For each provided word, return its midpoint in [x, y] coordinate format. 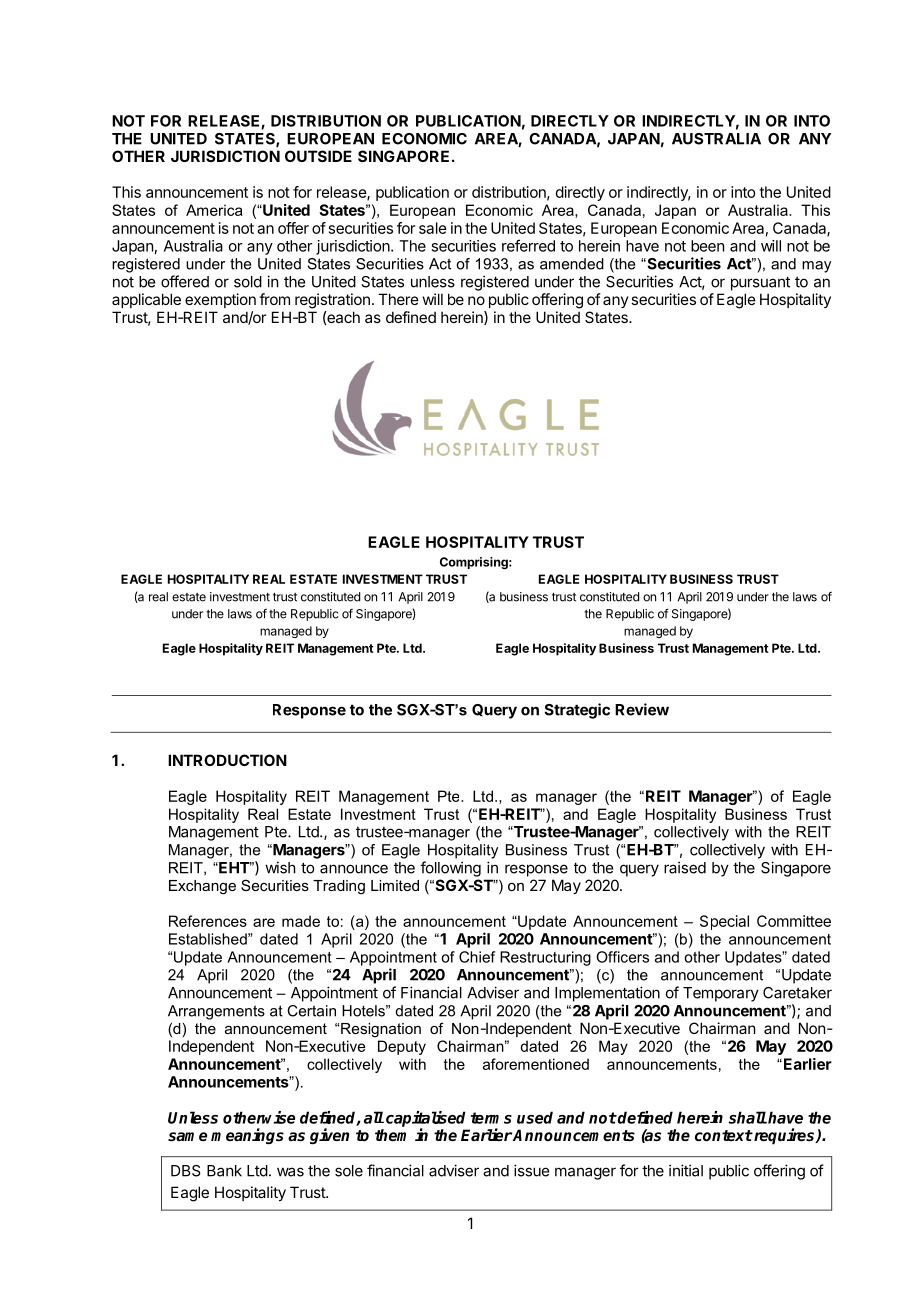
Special [724, 922]
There [398, 299]
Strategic [577, 711]
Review [642, 709]
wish [280, 867]
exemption [220, 300]
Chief [477, 957]
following [450, 869]
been [707, 246]
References [208, 921]
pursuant [760, 283]
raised [685, 867]
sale [433, 228]
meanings [247, 1136]
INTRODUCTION [227, 760]
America [214, 210]
